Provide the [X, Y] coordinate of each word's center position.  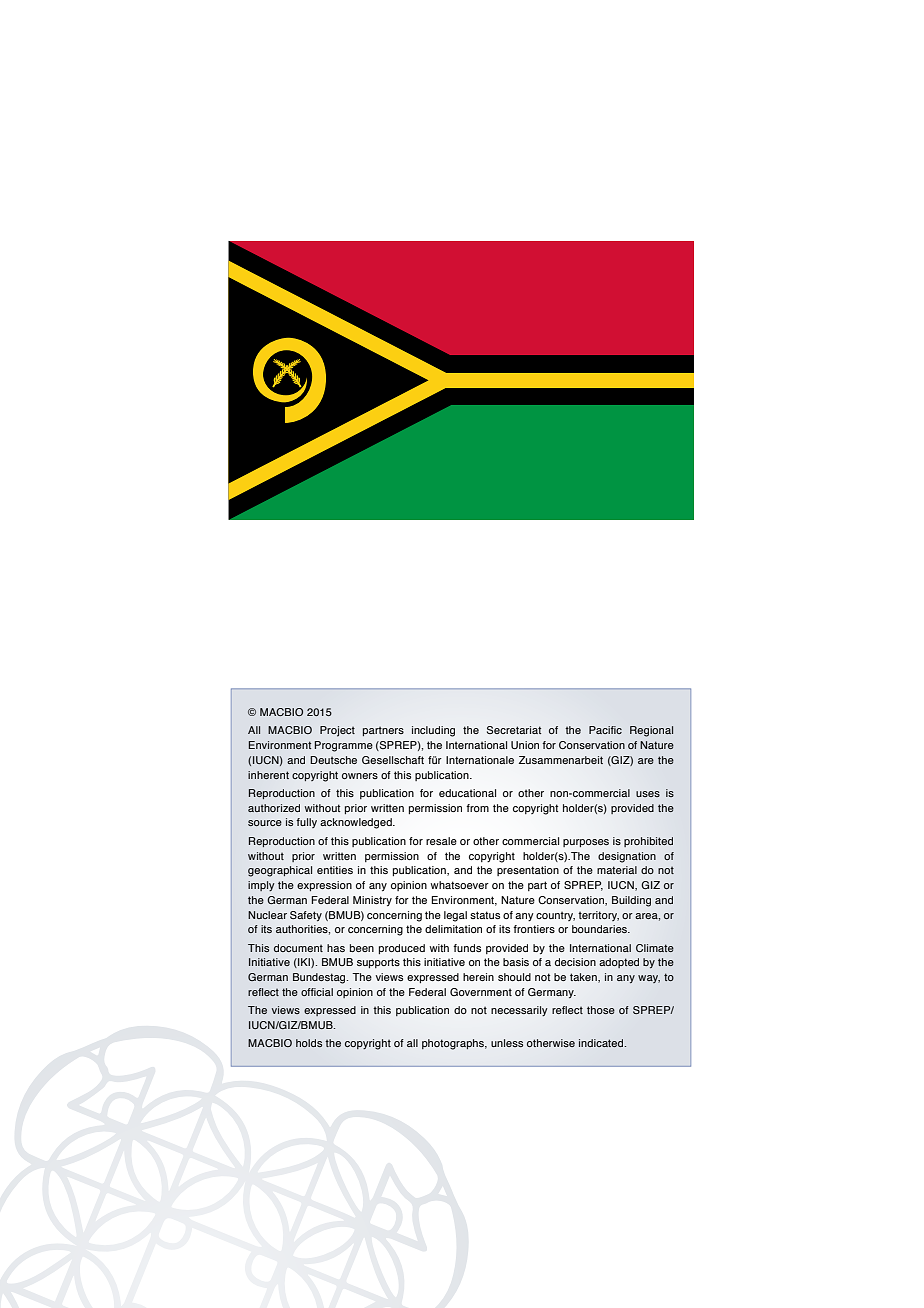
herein [478, 977]
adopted [619, 963]
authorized [274, 808]
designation [627, 857]
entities [335, 870]
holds [309, 1043]
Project [337, 731]
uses [648, 794]
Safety [306, 916]
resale [441, 841]
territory [598, 916]
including [433, 731]
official [317, 992]
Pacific [605, 730]
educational [467, 793]
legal [455, 916]
